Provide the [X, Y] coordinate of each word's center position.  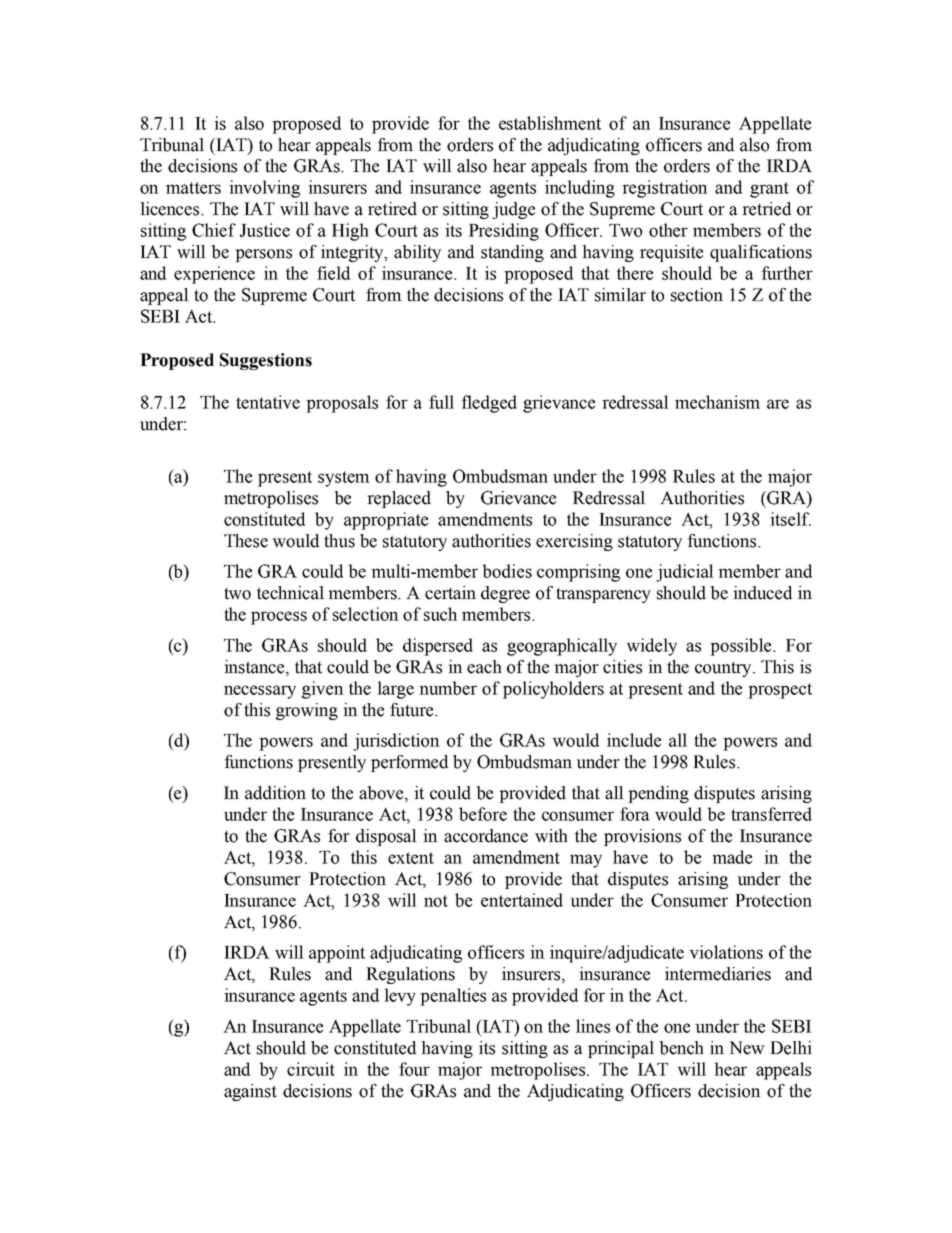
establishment [550, 123]
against [250, 1092]
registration [665, 189]
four [414, 1069]
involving [264, 189]
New [747, 1048]
